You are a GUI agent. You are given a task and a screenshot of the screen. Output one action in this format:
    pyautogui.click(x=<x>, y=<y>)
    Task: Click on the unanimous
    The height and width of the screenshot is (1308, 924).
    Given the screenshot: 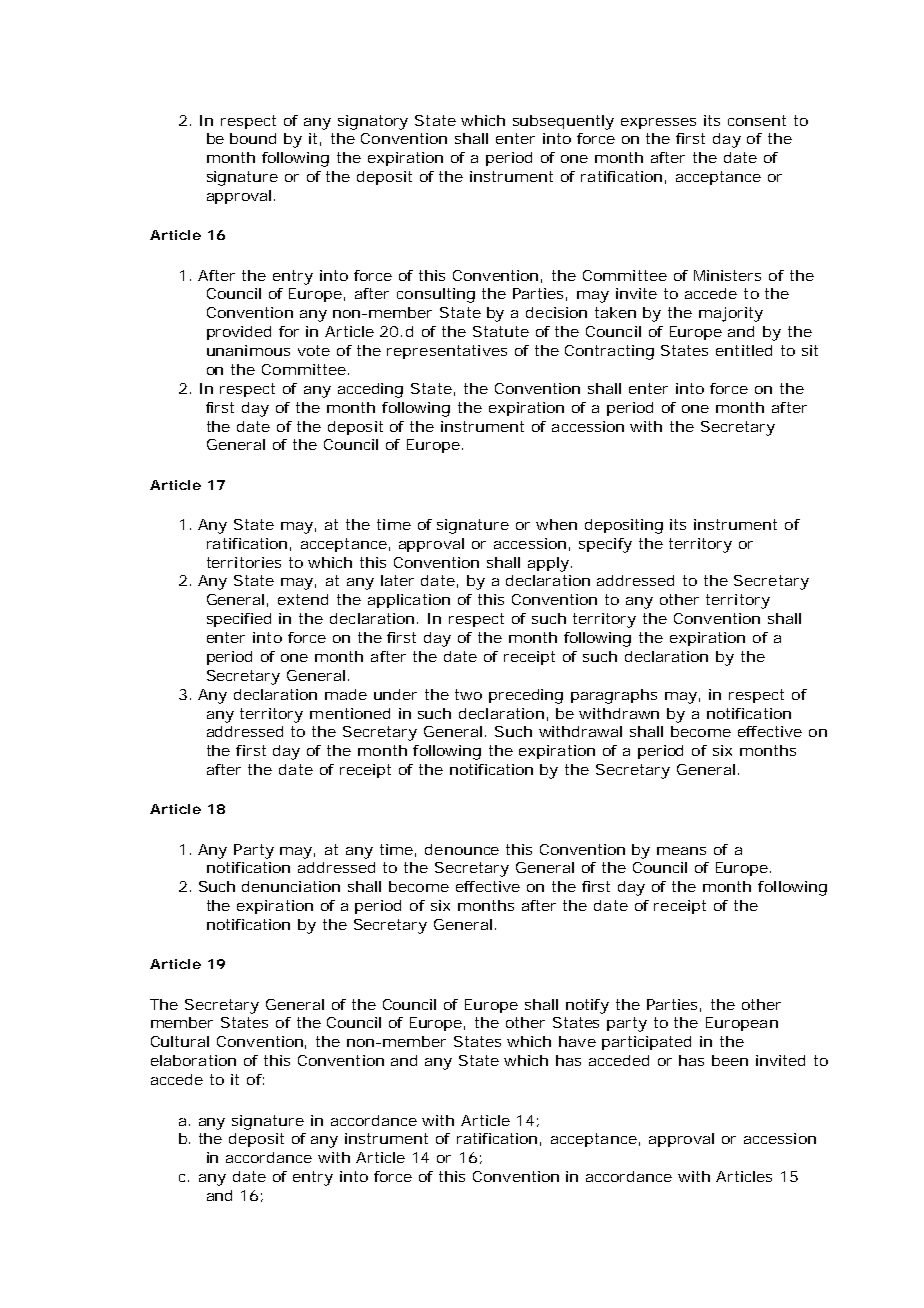 What is the action you would take?
    pyautogui.click(x=248, y=350)
